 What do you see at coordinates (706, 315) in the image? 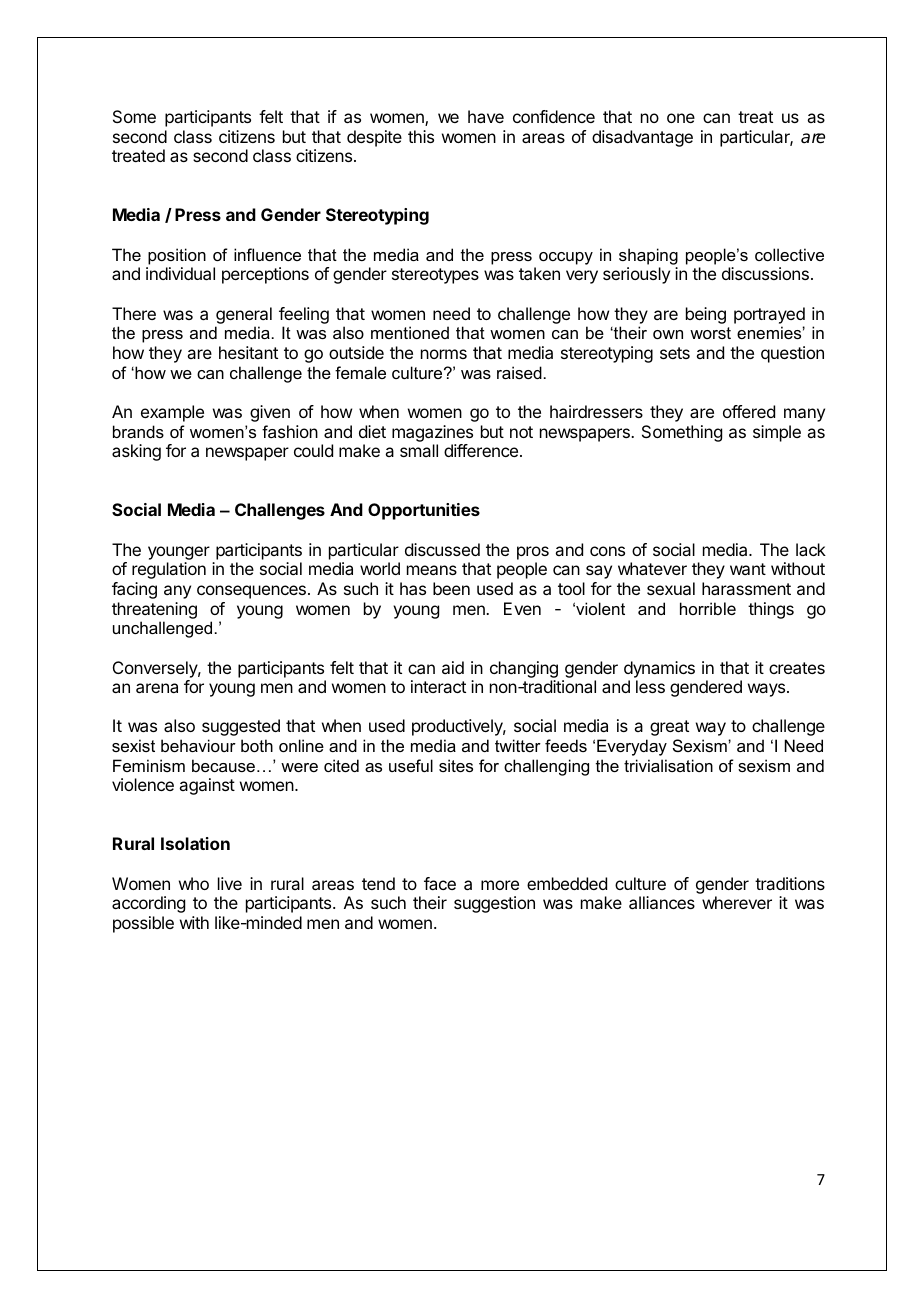
I see `being` at bounding box center [706, 315].
